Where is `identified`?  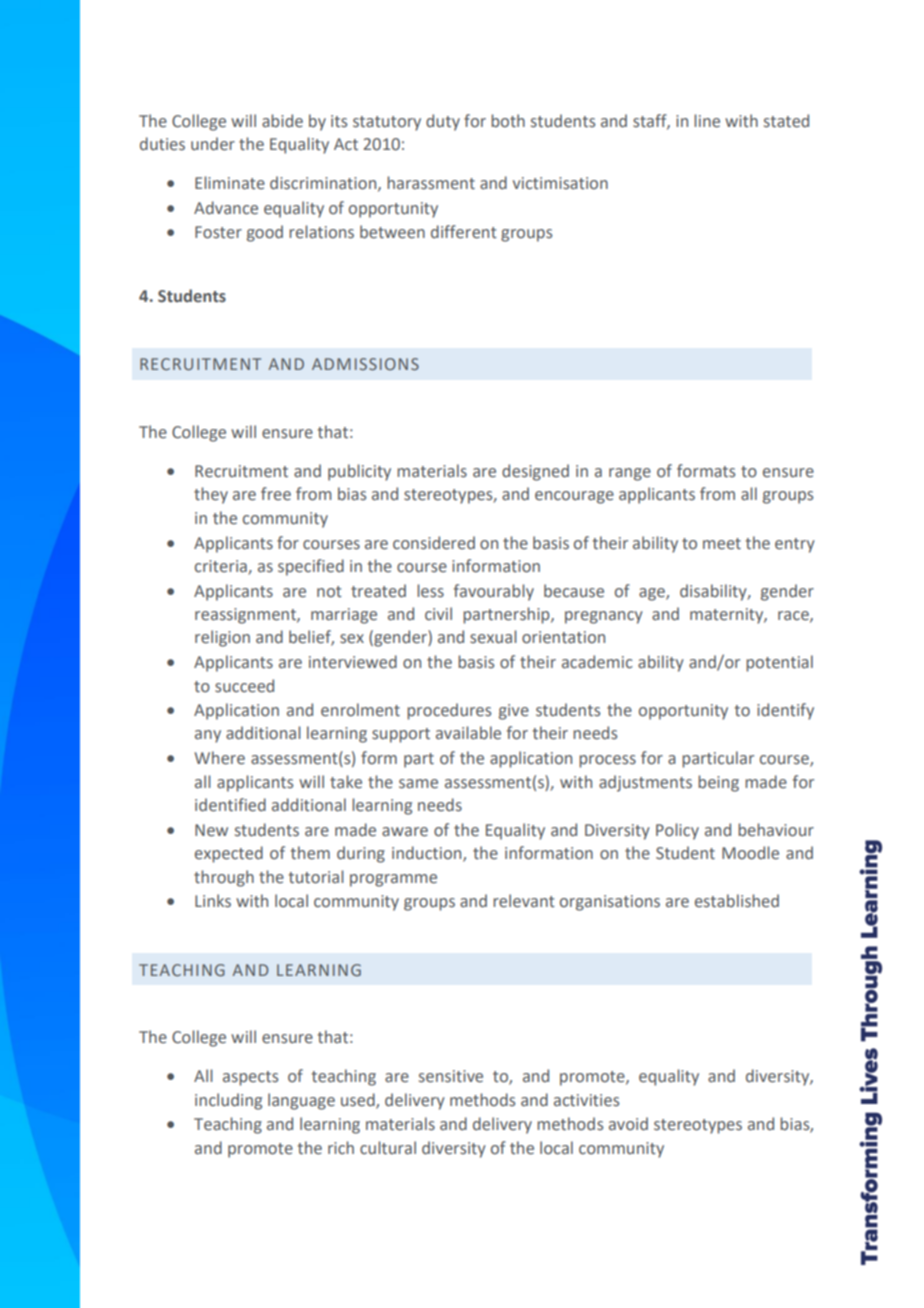 identified is located at coordinates (230, 805).
